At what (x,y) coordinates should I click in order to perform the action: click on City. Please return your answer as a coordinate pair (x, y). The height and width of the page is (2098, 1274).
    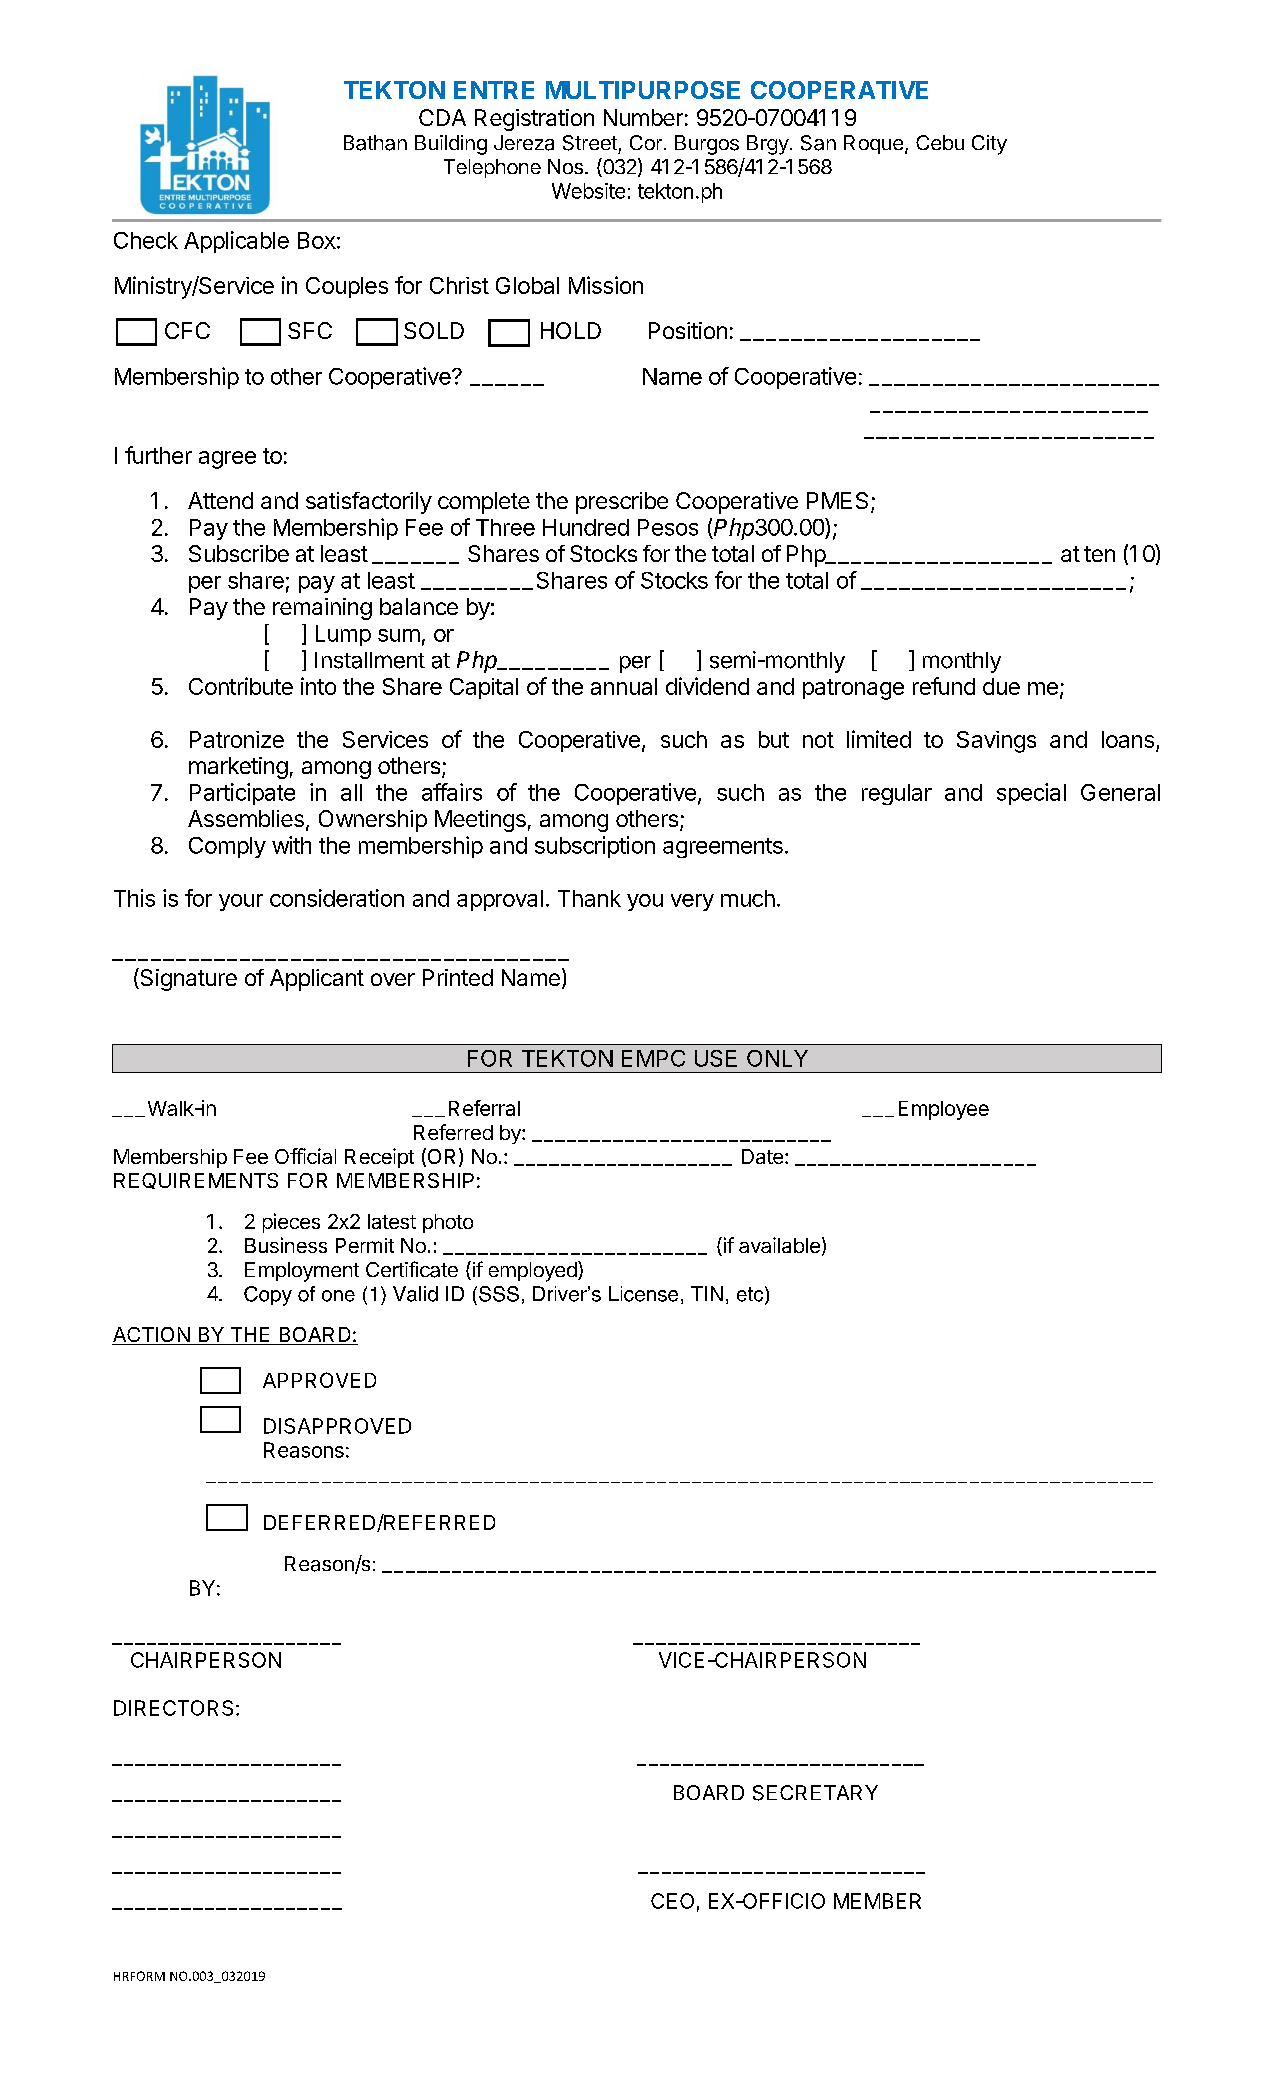
    Looking at the image, I should click on (989, 145).
